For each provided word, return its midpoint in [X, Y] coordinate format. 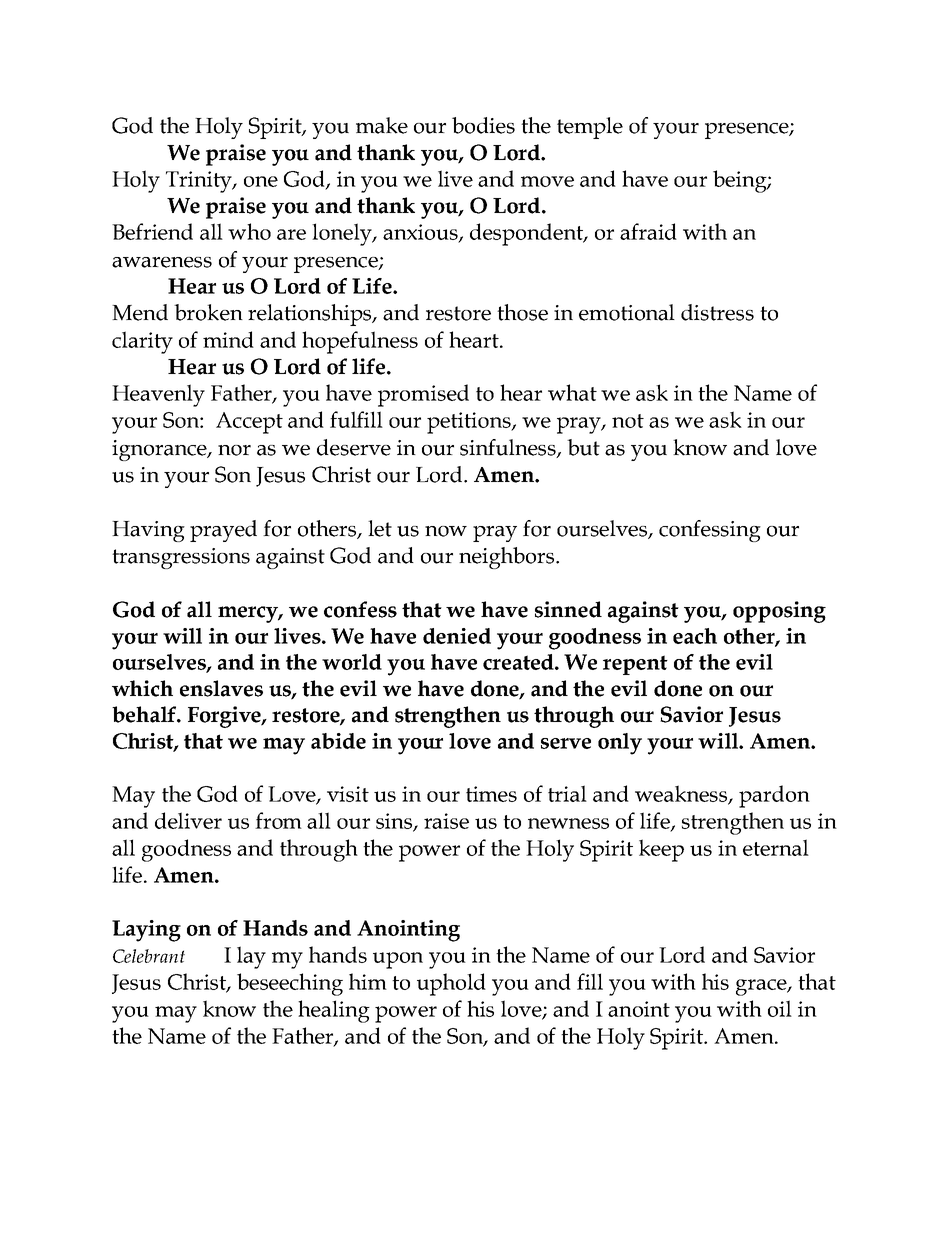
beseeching [290, 984]
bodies [483, 125]
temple [590, 128]
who [249, 231]
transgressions [181, 558]
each [695, 636]
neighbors [508, 558]
